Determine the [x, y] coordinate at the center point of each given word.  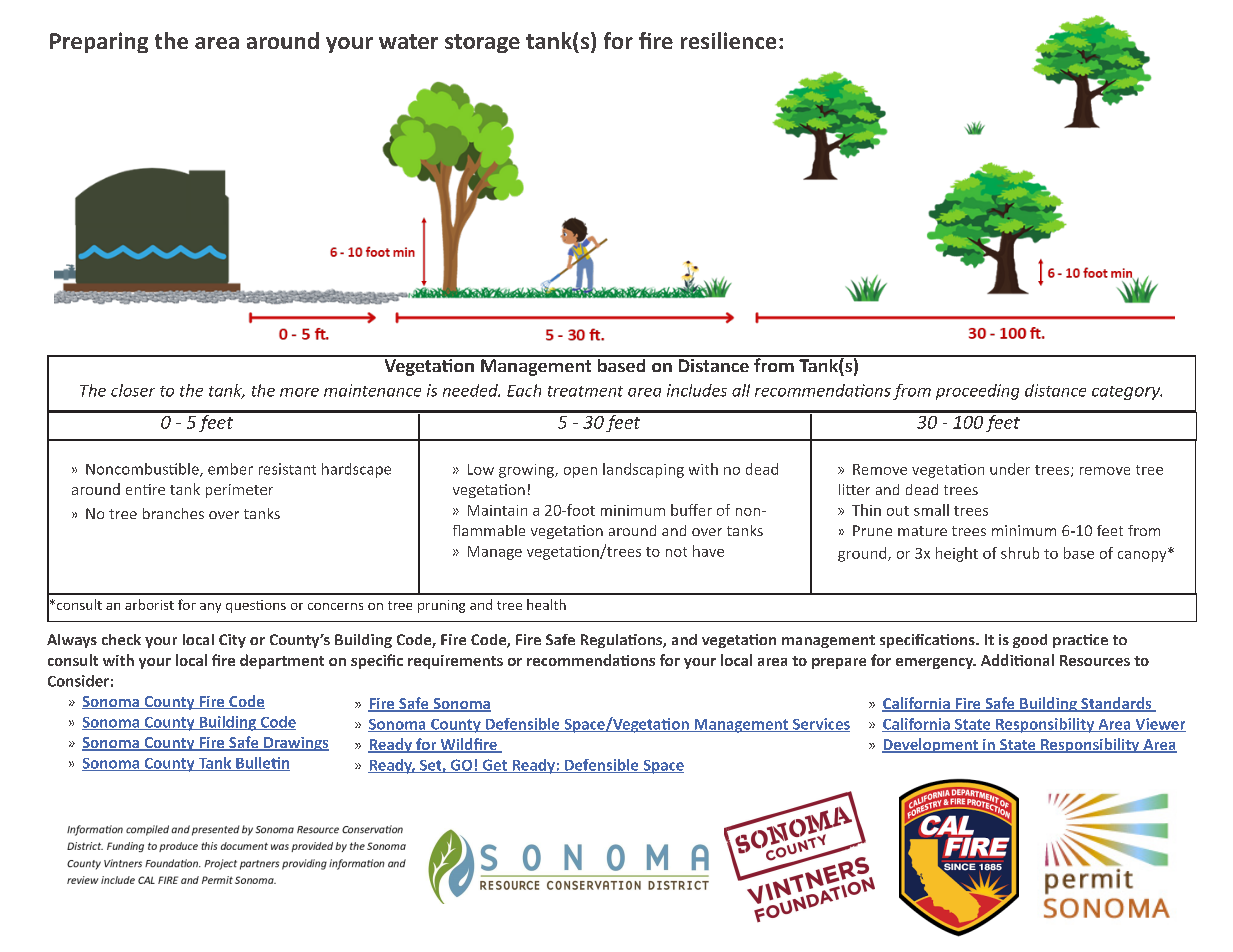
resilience [728, 40]
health [546, 604]
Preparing [99, 42]
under [1010, 469]
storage [482, 43]
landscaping [643, 470]
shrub [1020, 553]
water [408, 41]
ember [230, 469]
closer [133, 390]
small [931, 510]
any [210, 608]
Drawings [295, 744]
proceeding [977, 392]
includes [697, 390]
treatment [585, 391]
